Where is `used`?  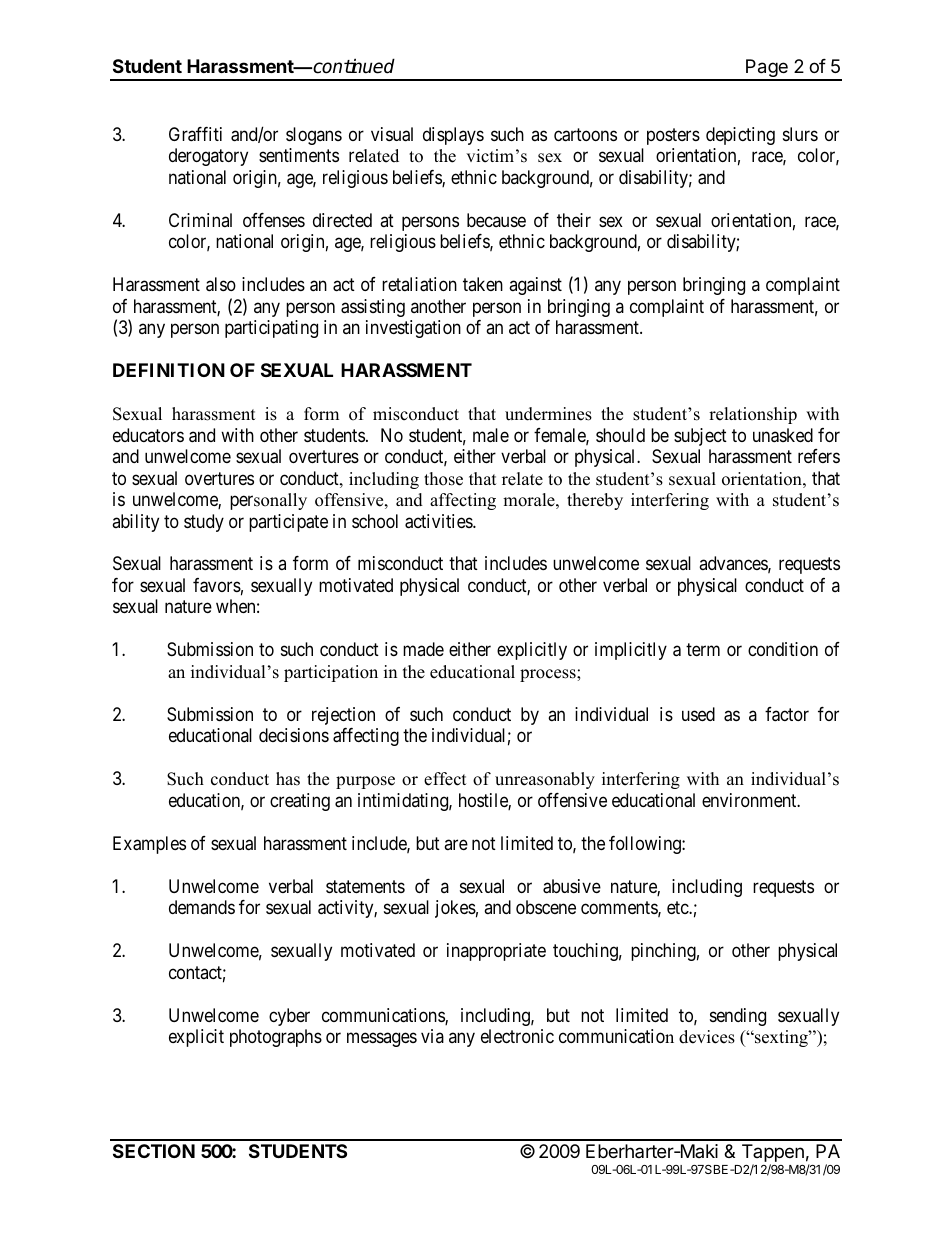 used is located at coordinates (698, 714).
